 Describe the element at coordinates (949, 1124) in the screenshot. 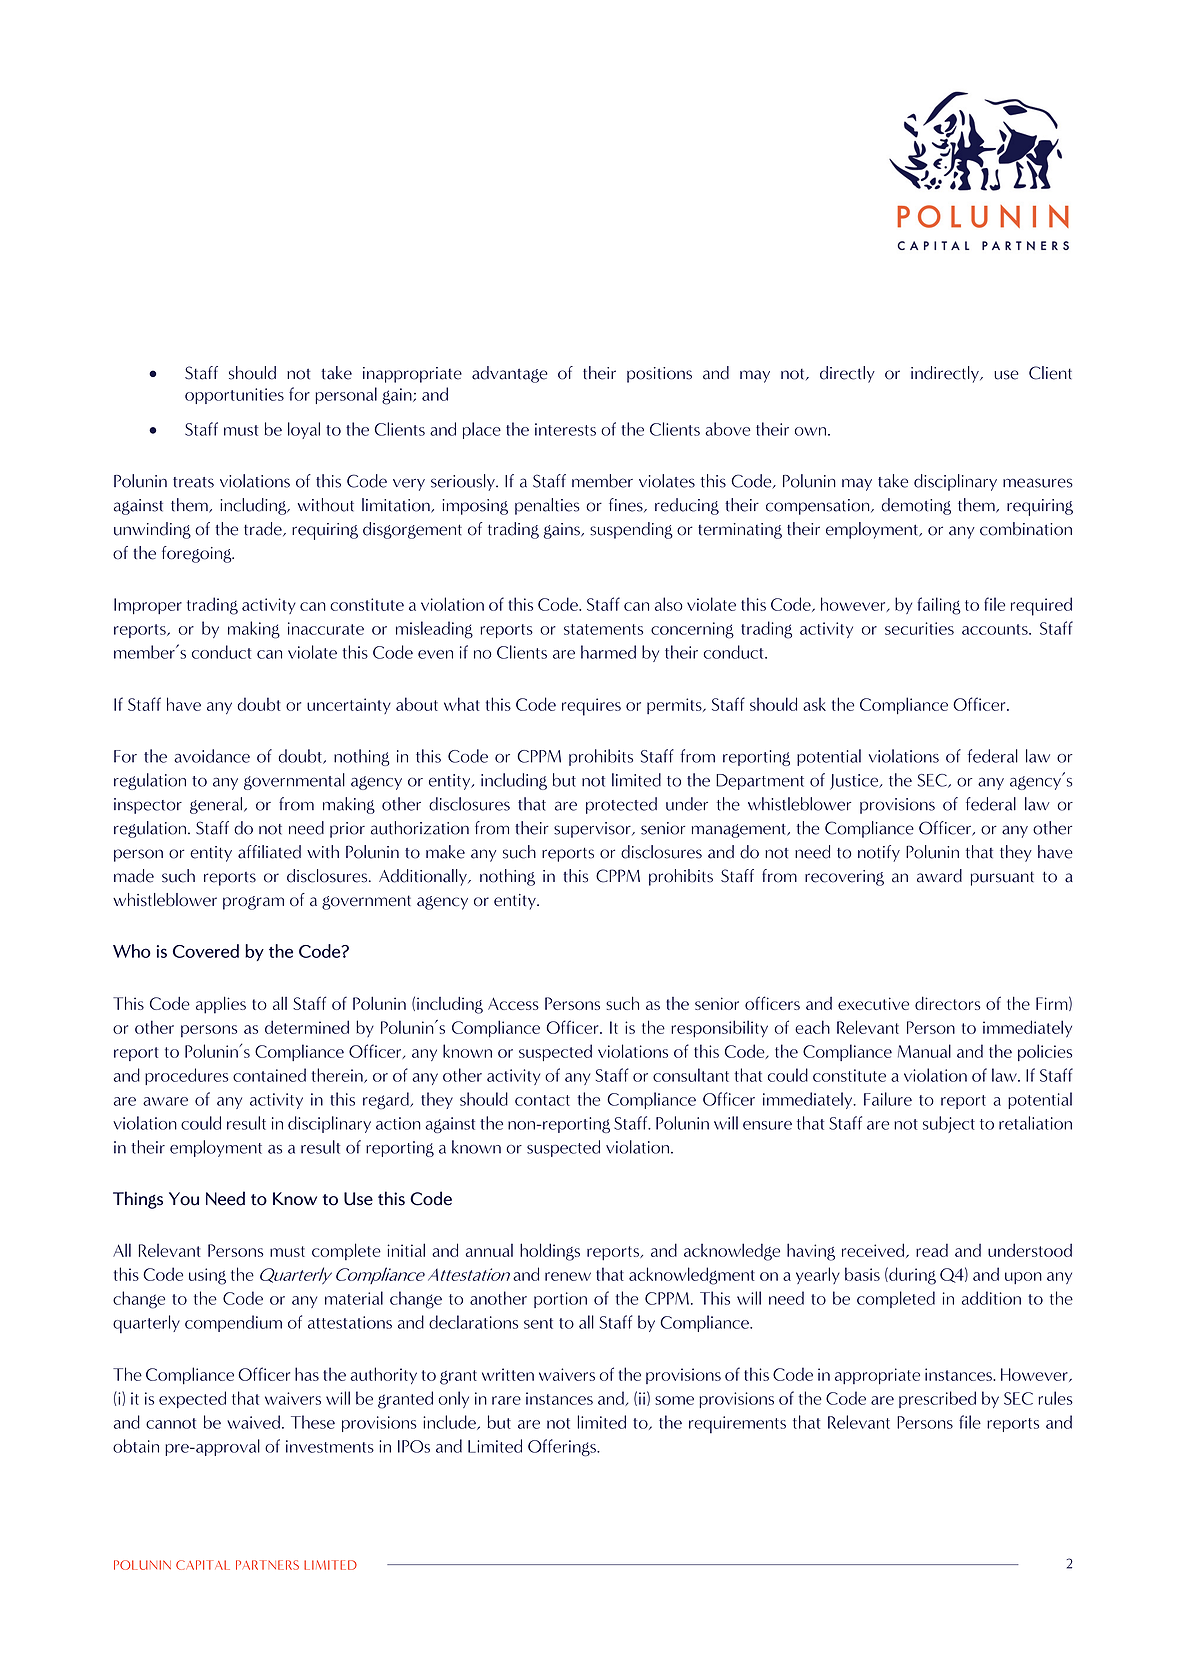

I see `subject` at that location.
